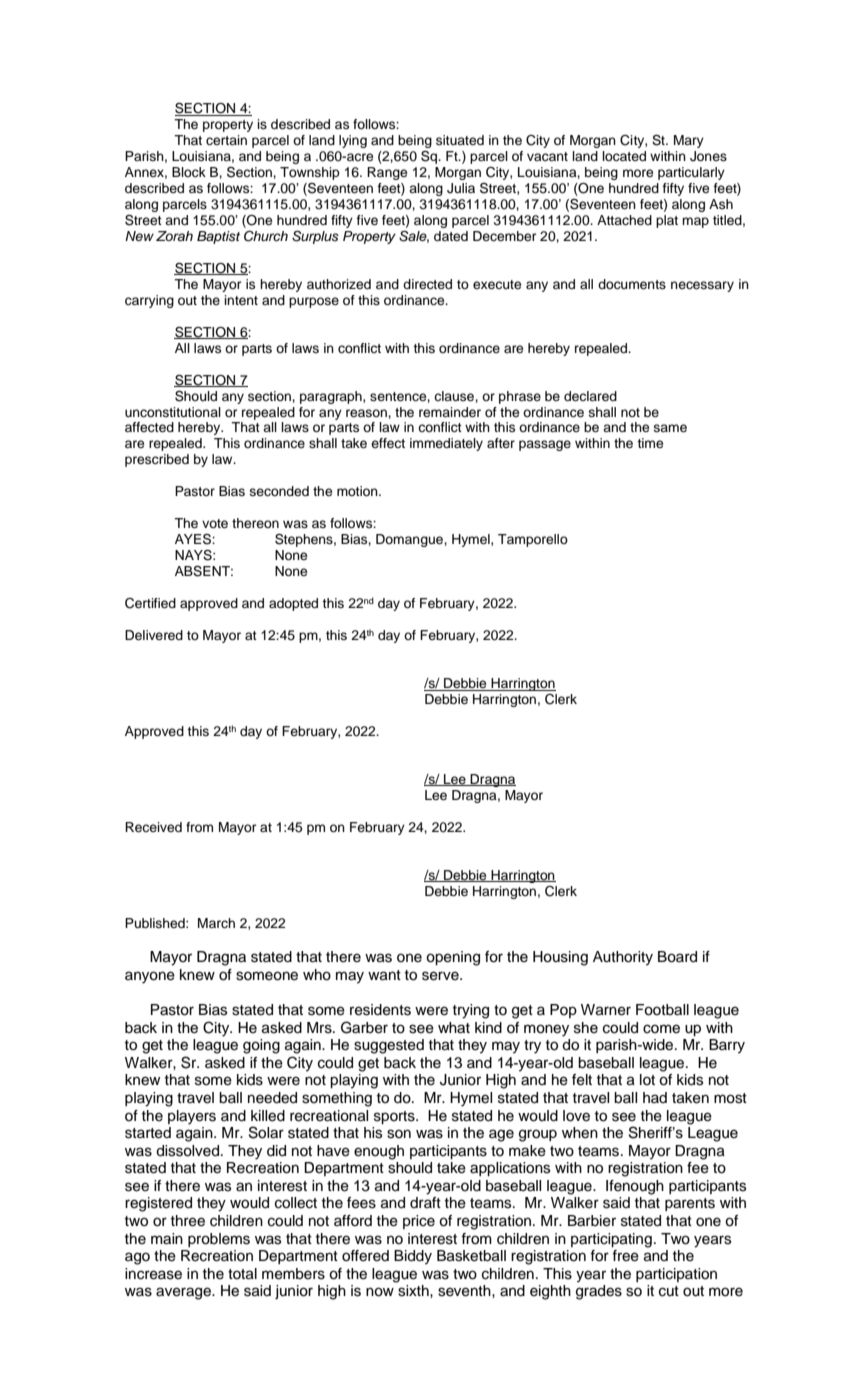 This screenshot has height=1400, width=849. Describe the element at coordinates (189, 172) in the screenshot. I see `Block` at that location.
